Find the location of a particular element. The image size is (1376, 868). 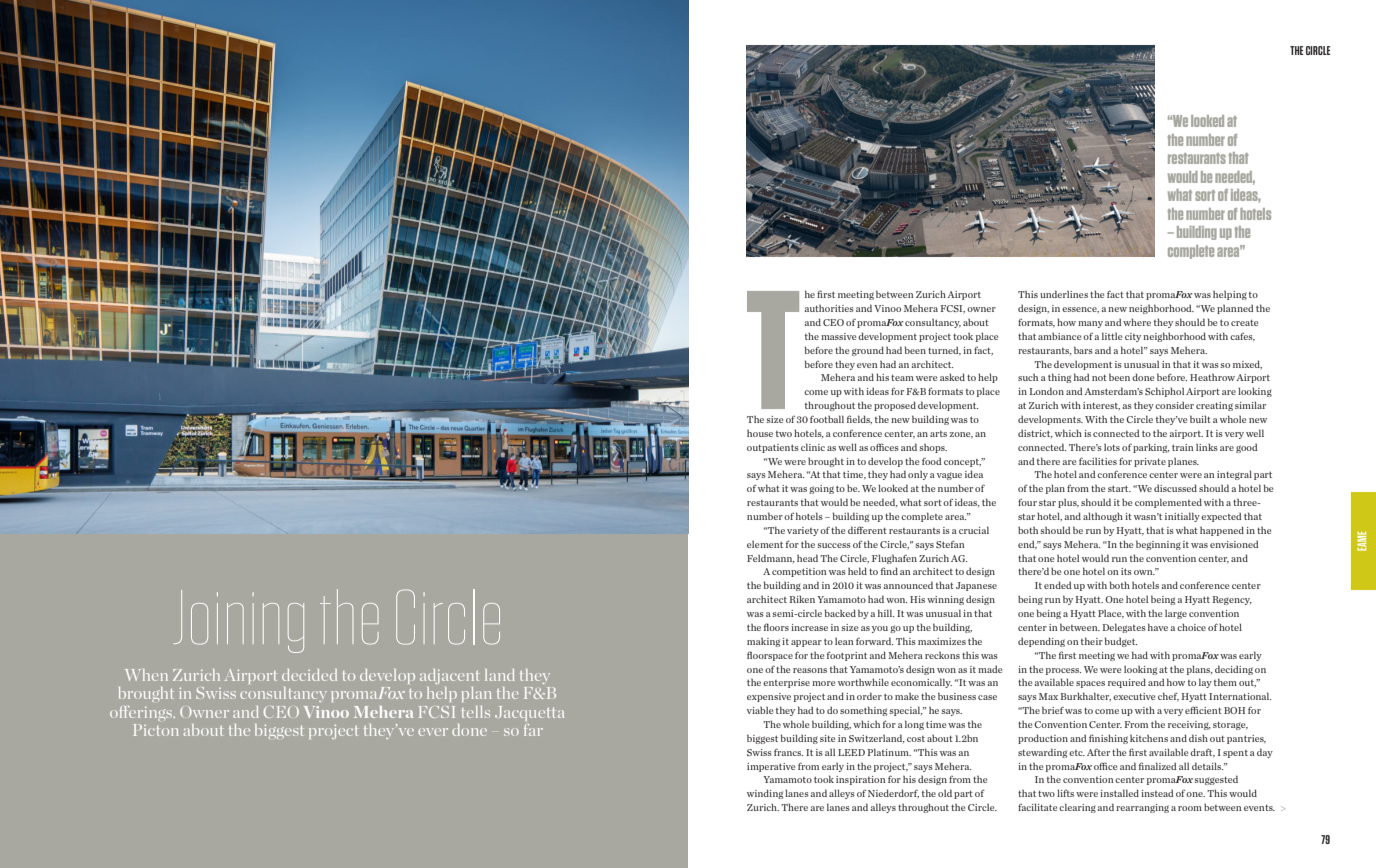

where is located at coordinates (1137, 322).
